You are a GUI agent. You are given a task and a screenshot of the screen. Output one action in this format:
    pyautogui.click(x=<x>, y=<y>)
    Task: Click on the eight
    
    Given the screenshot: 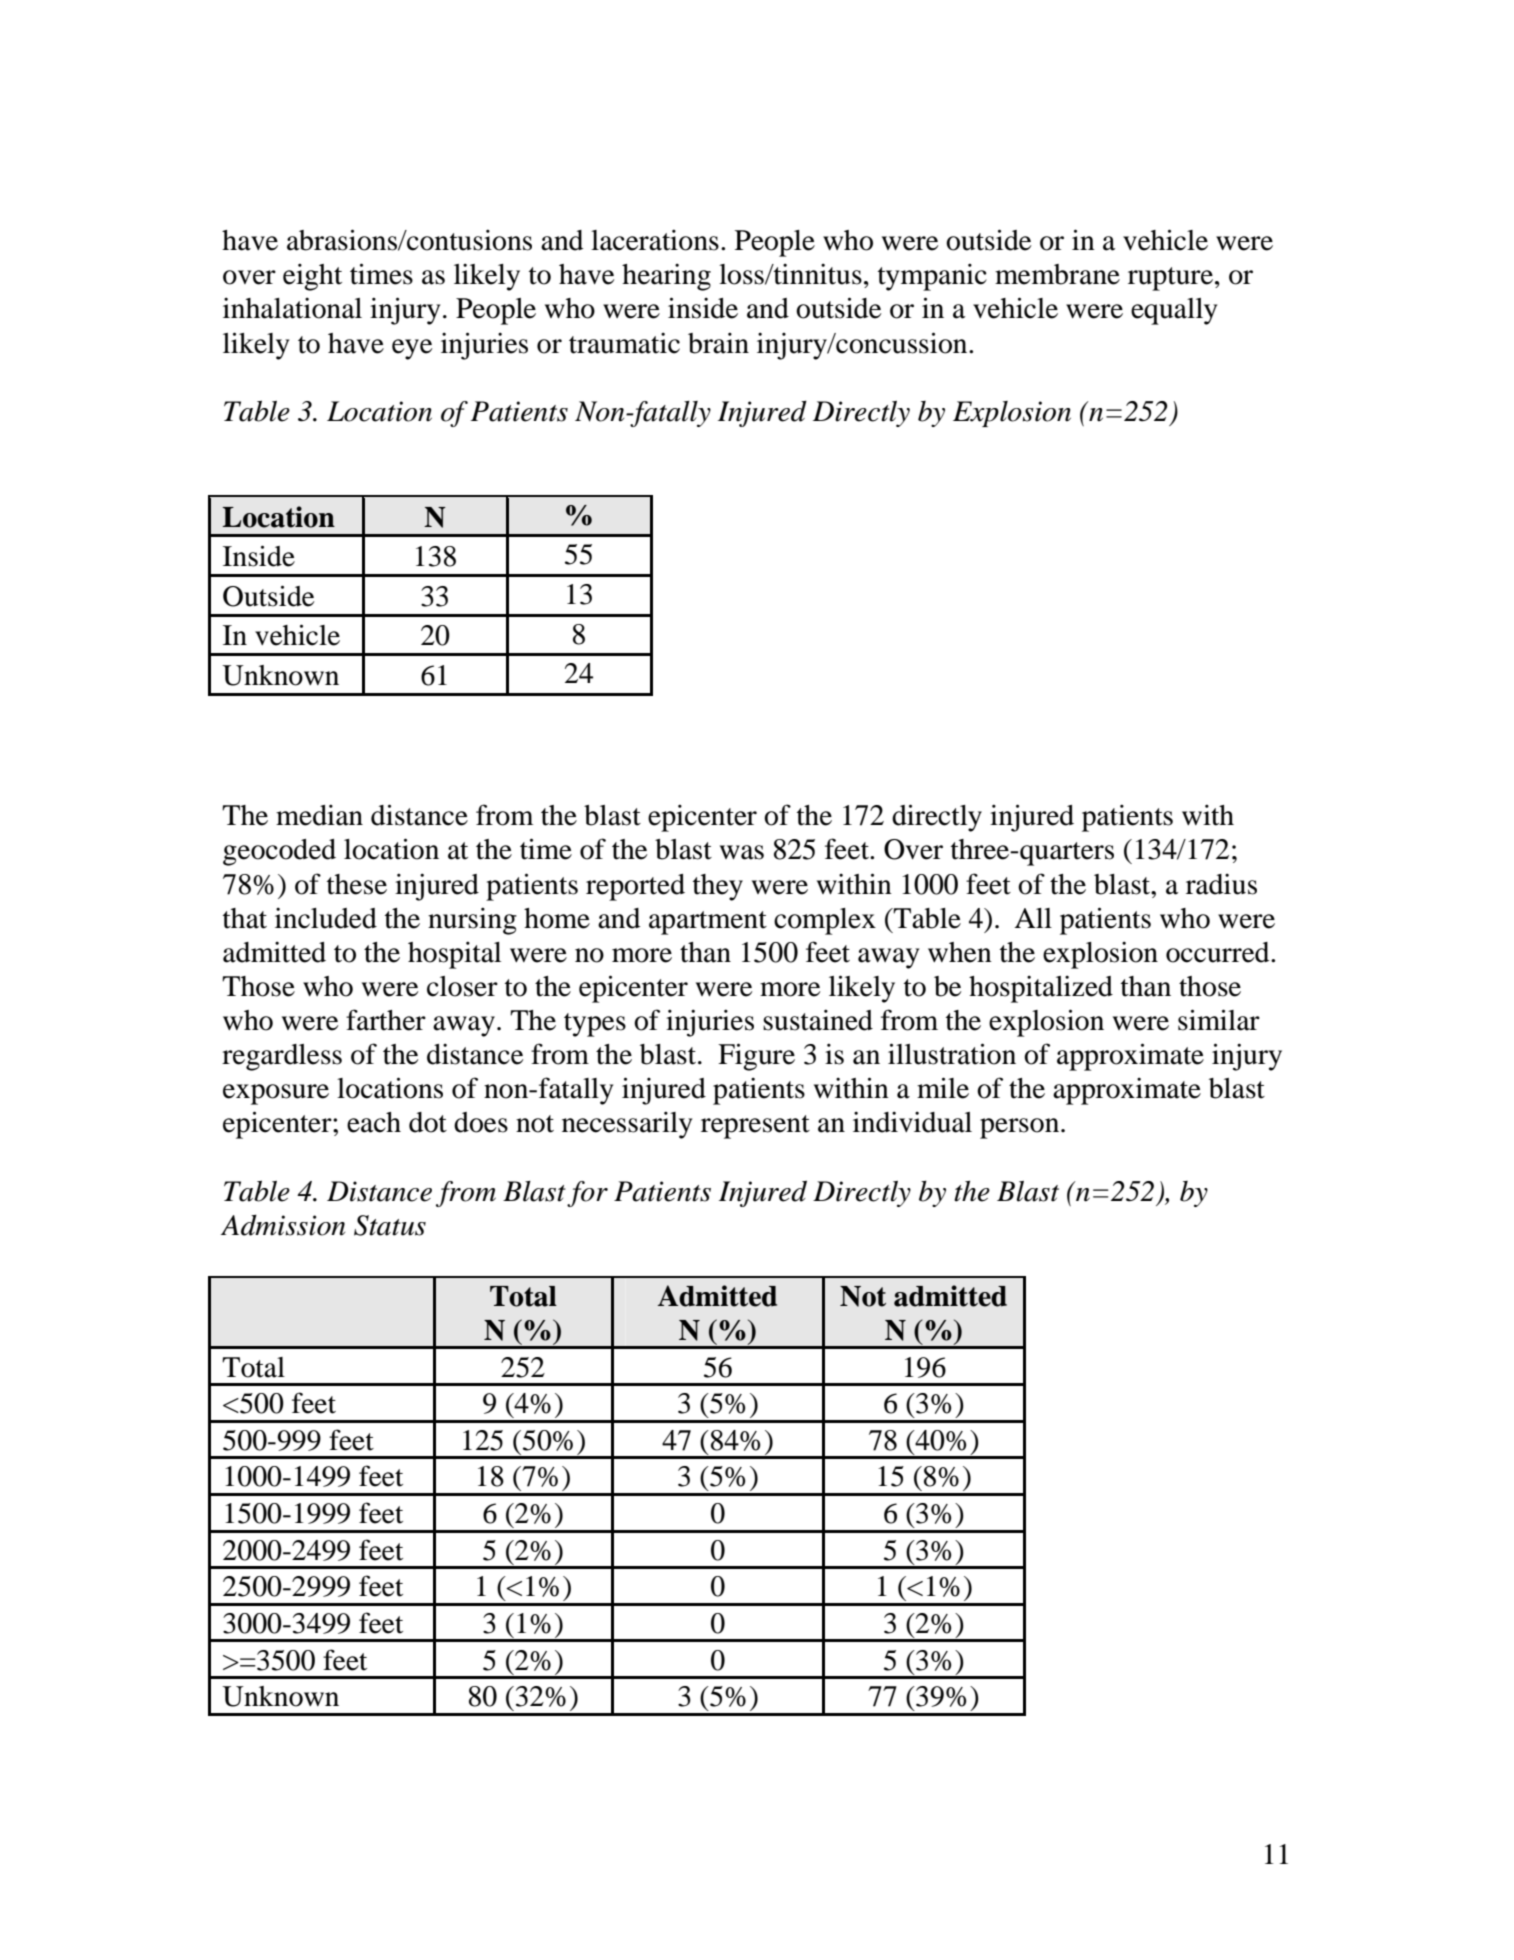 What is the action you would take?
    pyautogui.click(x=312, y=277)
